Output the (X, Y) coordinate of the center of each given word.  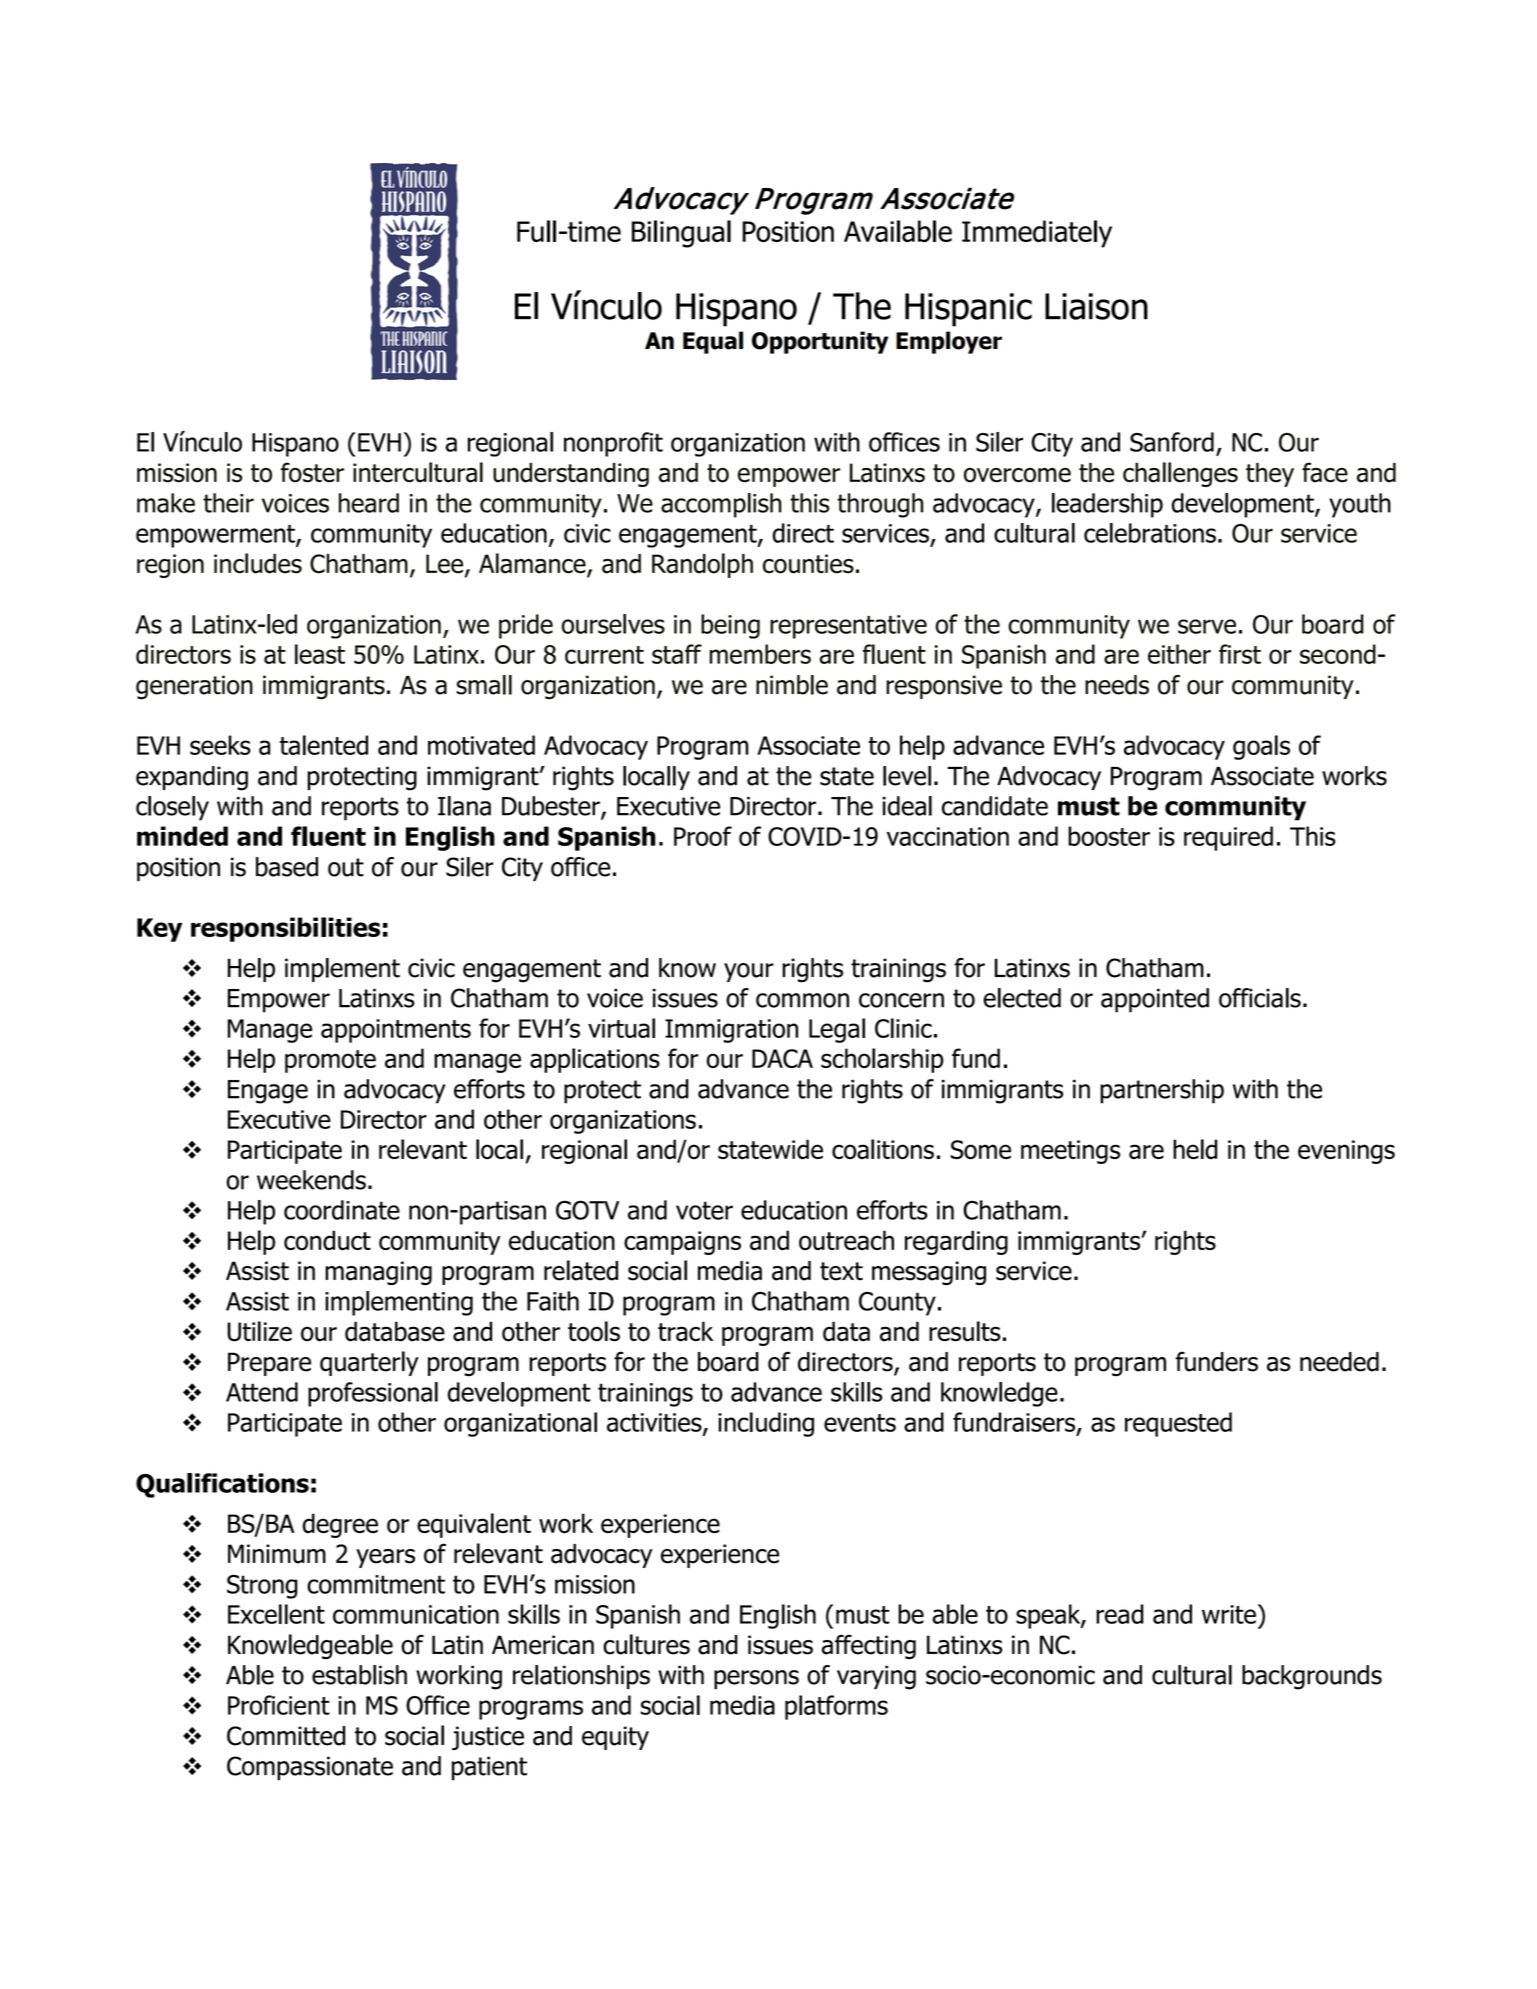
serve (1207, 626)
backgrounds (1312, 1677)
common (802, 1000)
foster (312, 472)
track (685, 1331)
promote (330, 1061)
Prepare (269, 1364)
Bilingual (681, 234)
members (760, 654)
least (320, 654)
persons (756, 1679)
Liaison (1096, 306)
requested (1178, 1424)
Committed (286, 1736)
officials (1260, 998)
